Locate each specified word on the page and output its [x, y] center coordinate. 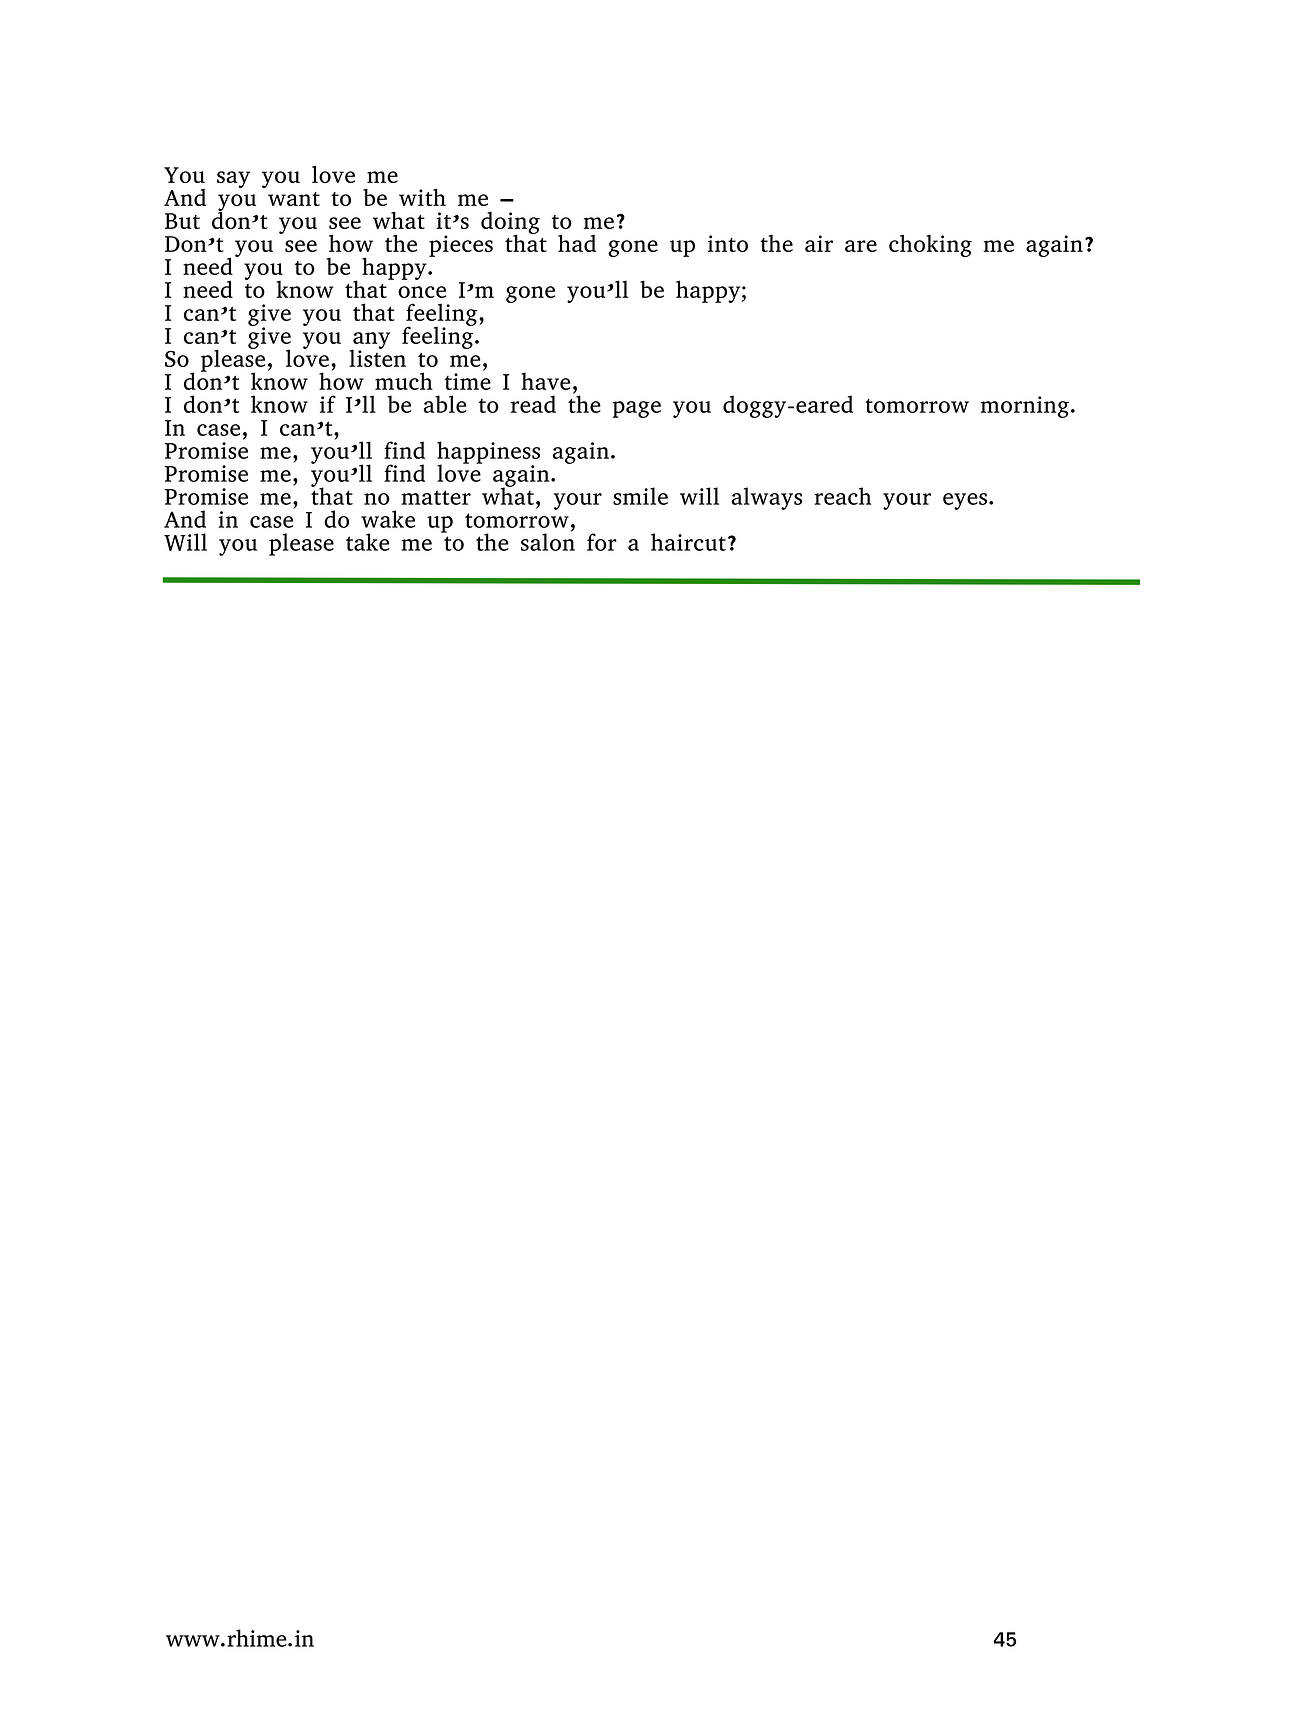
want [294, 199]
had [577, 243]
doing [510, 224]
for [602, 542]
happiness [488, 453]
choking [930, 246]
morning [1025, 407]
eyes [965, 501]
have [545, 381]
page [637, 409]
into [728, 243]
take [367, 542]
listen [377, 357]
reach [842, 496]
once [422, 292]
